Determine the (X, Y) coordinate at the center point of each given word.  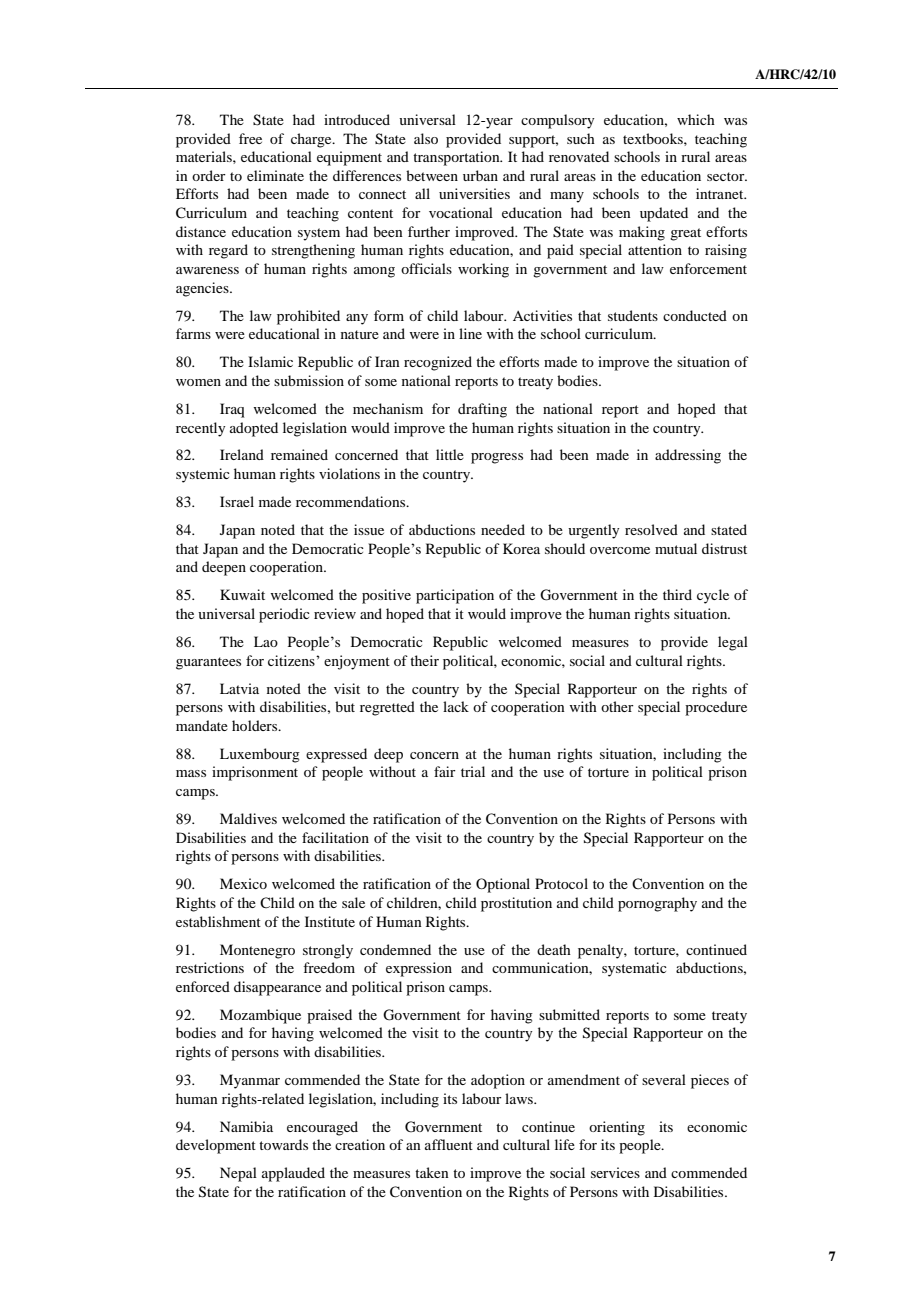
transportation (457, 158)
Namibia (246, 1126)
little (450, 454)
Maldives (248, 818)
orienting (617, 1128)
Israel (237, 501)
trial (473, 771)
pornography (657, 904)
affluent (449, 1144)
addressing (688, 456)
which (696, 119)
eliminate (275, 175)
